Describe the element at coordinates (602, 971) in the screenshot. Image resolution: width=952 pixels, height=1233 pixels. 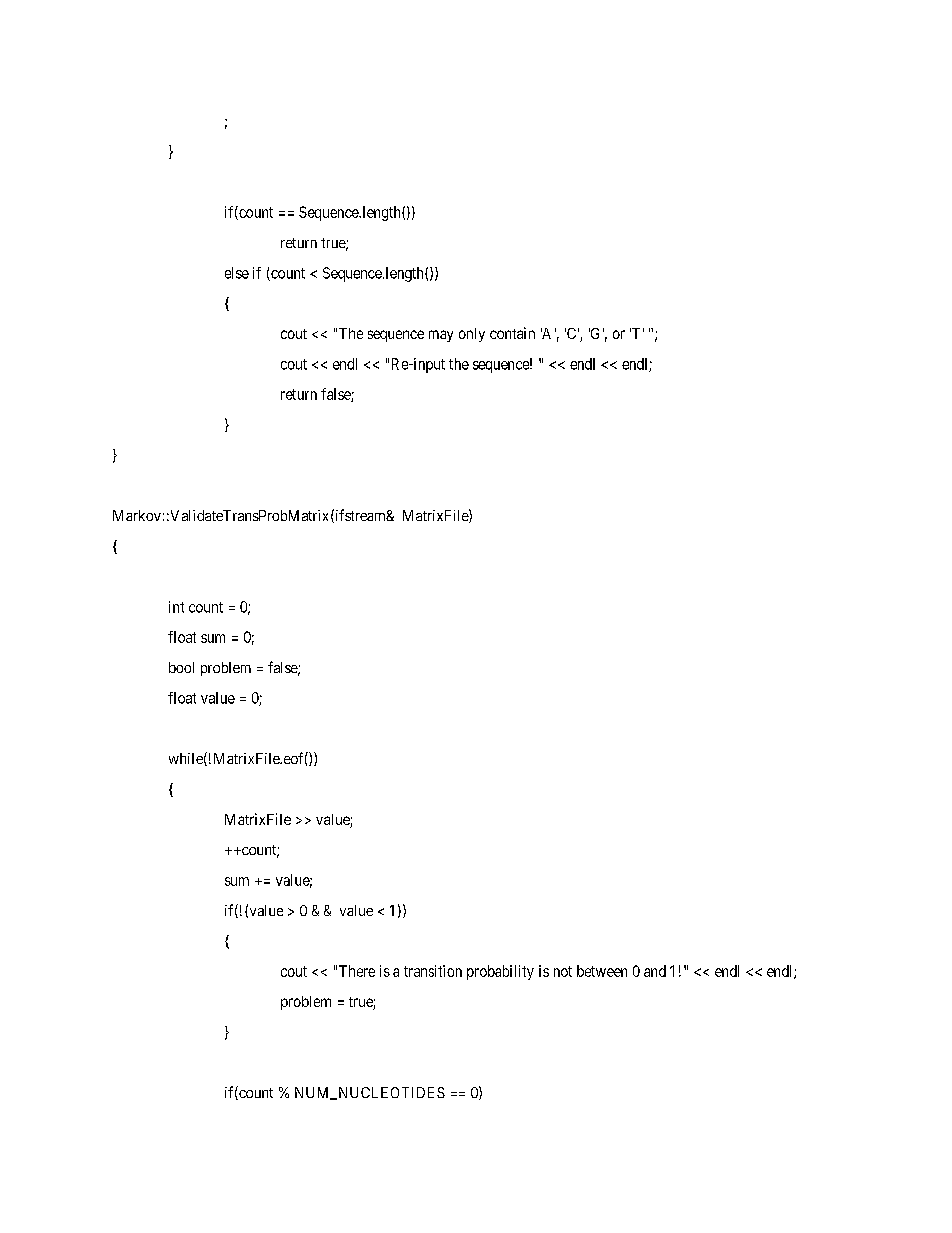
I see `between` at that location.
